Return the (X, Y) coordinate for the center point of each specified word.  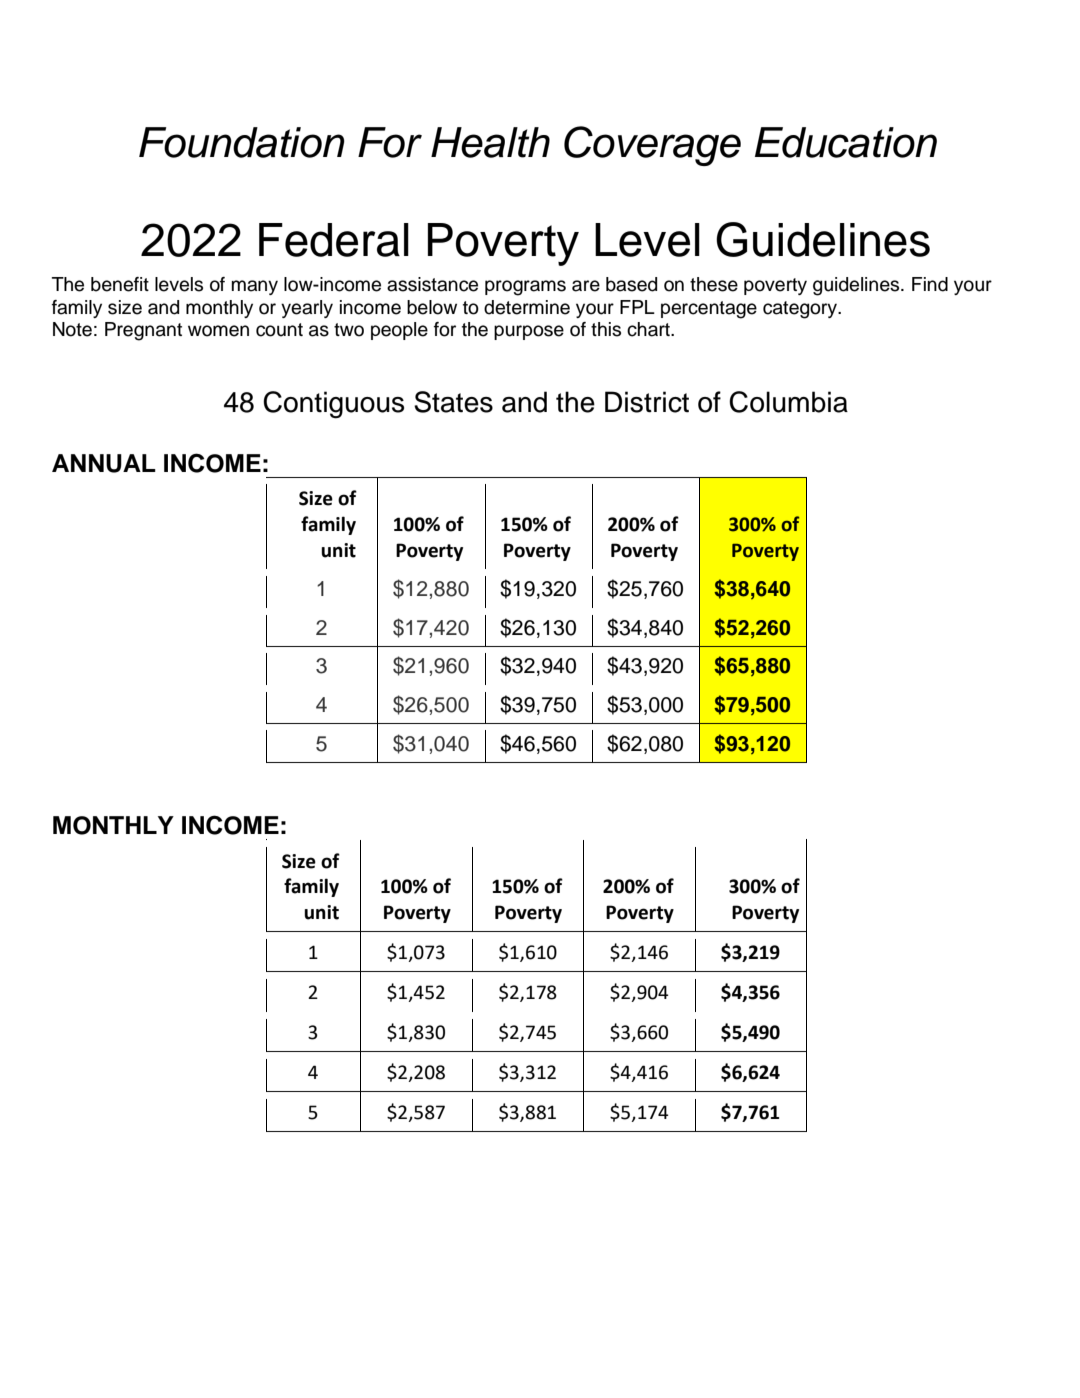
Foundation (242, 142)
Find (930, 284)
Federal (334, 240)
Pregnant (143, 331)
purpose (529, 332)
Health (490, 142)
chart (649, 329)
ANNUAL (104, 463)
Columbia (788, 402)
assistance (432, 284)
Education (846, 142)
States (453, 402)
